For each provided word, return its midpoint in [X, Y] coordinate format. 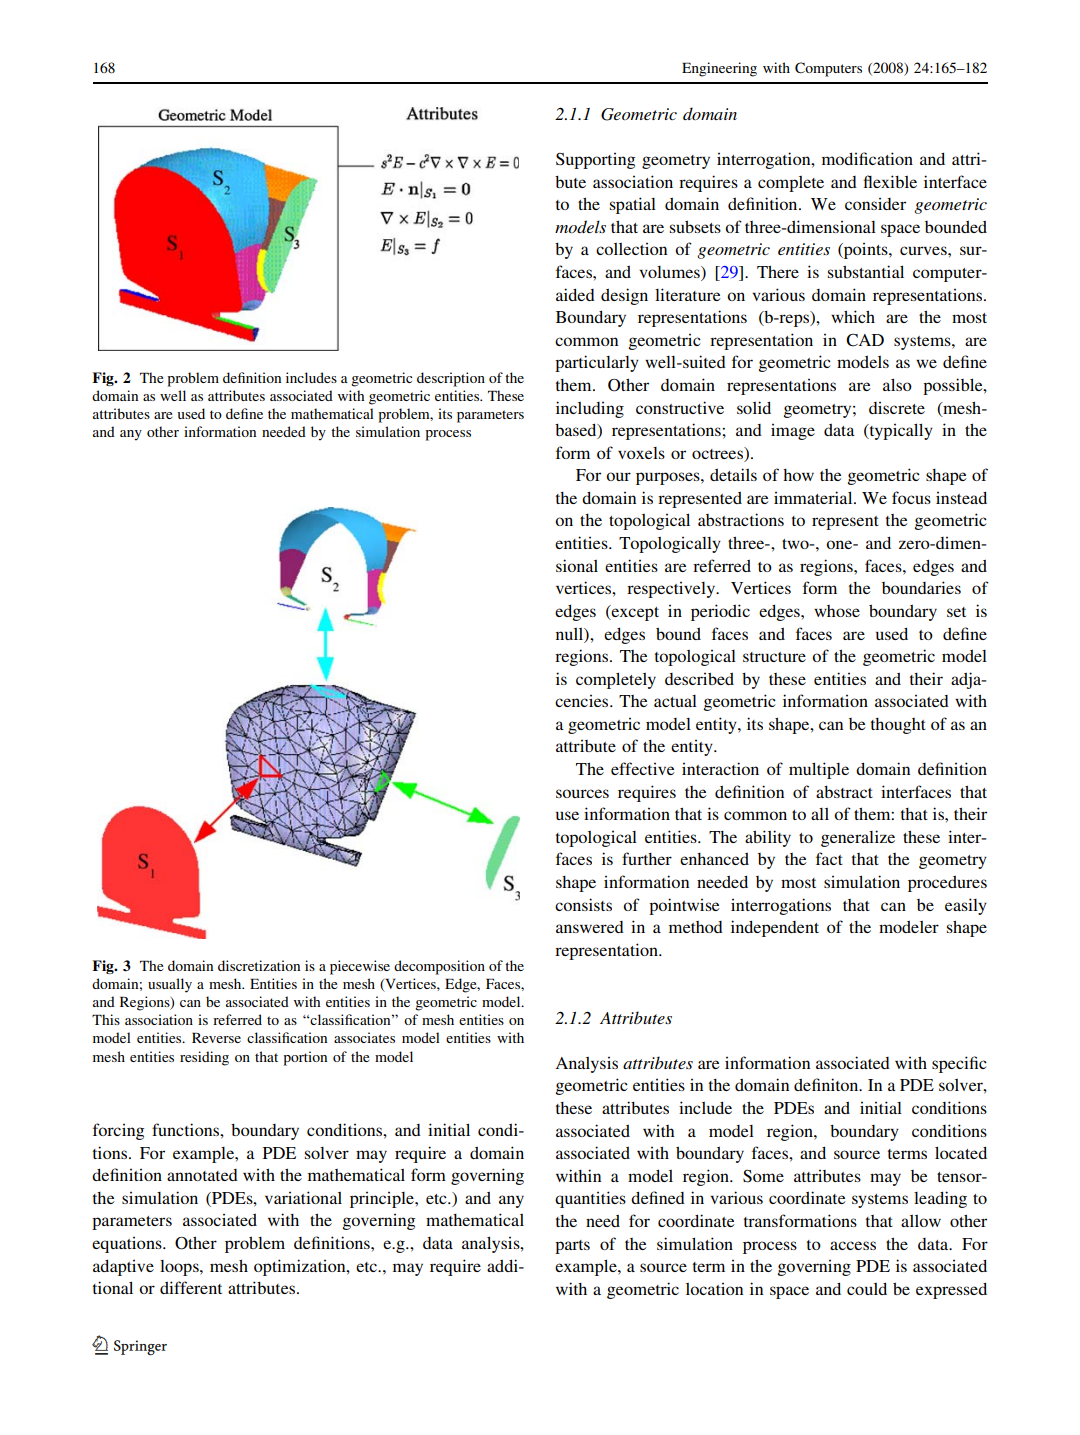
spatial [633, 205]
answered [590, 927]
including [590, 409]
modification [867, 158]
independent [775, 928]
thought [898, 726]
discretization [259, 965]
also [897, 384]
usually [170, 985]
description [451, 379]
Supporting [595, 161]
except [634, 613]
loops [180, 1268]
